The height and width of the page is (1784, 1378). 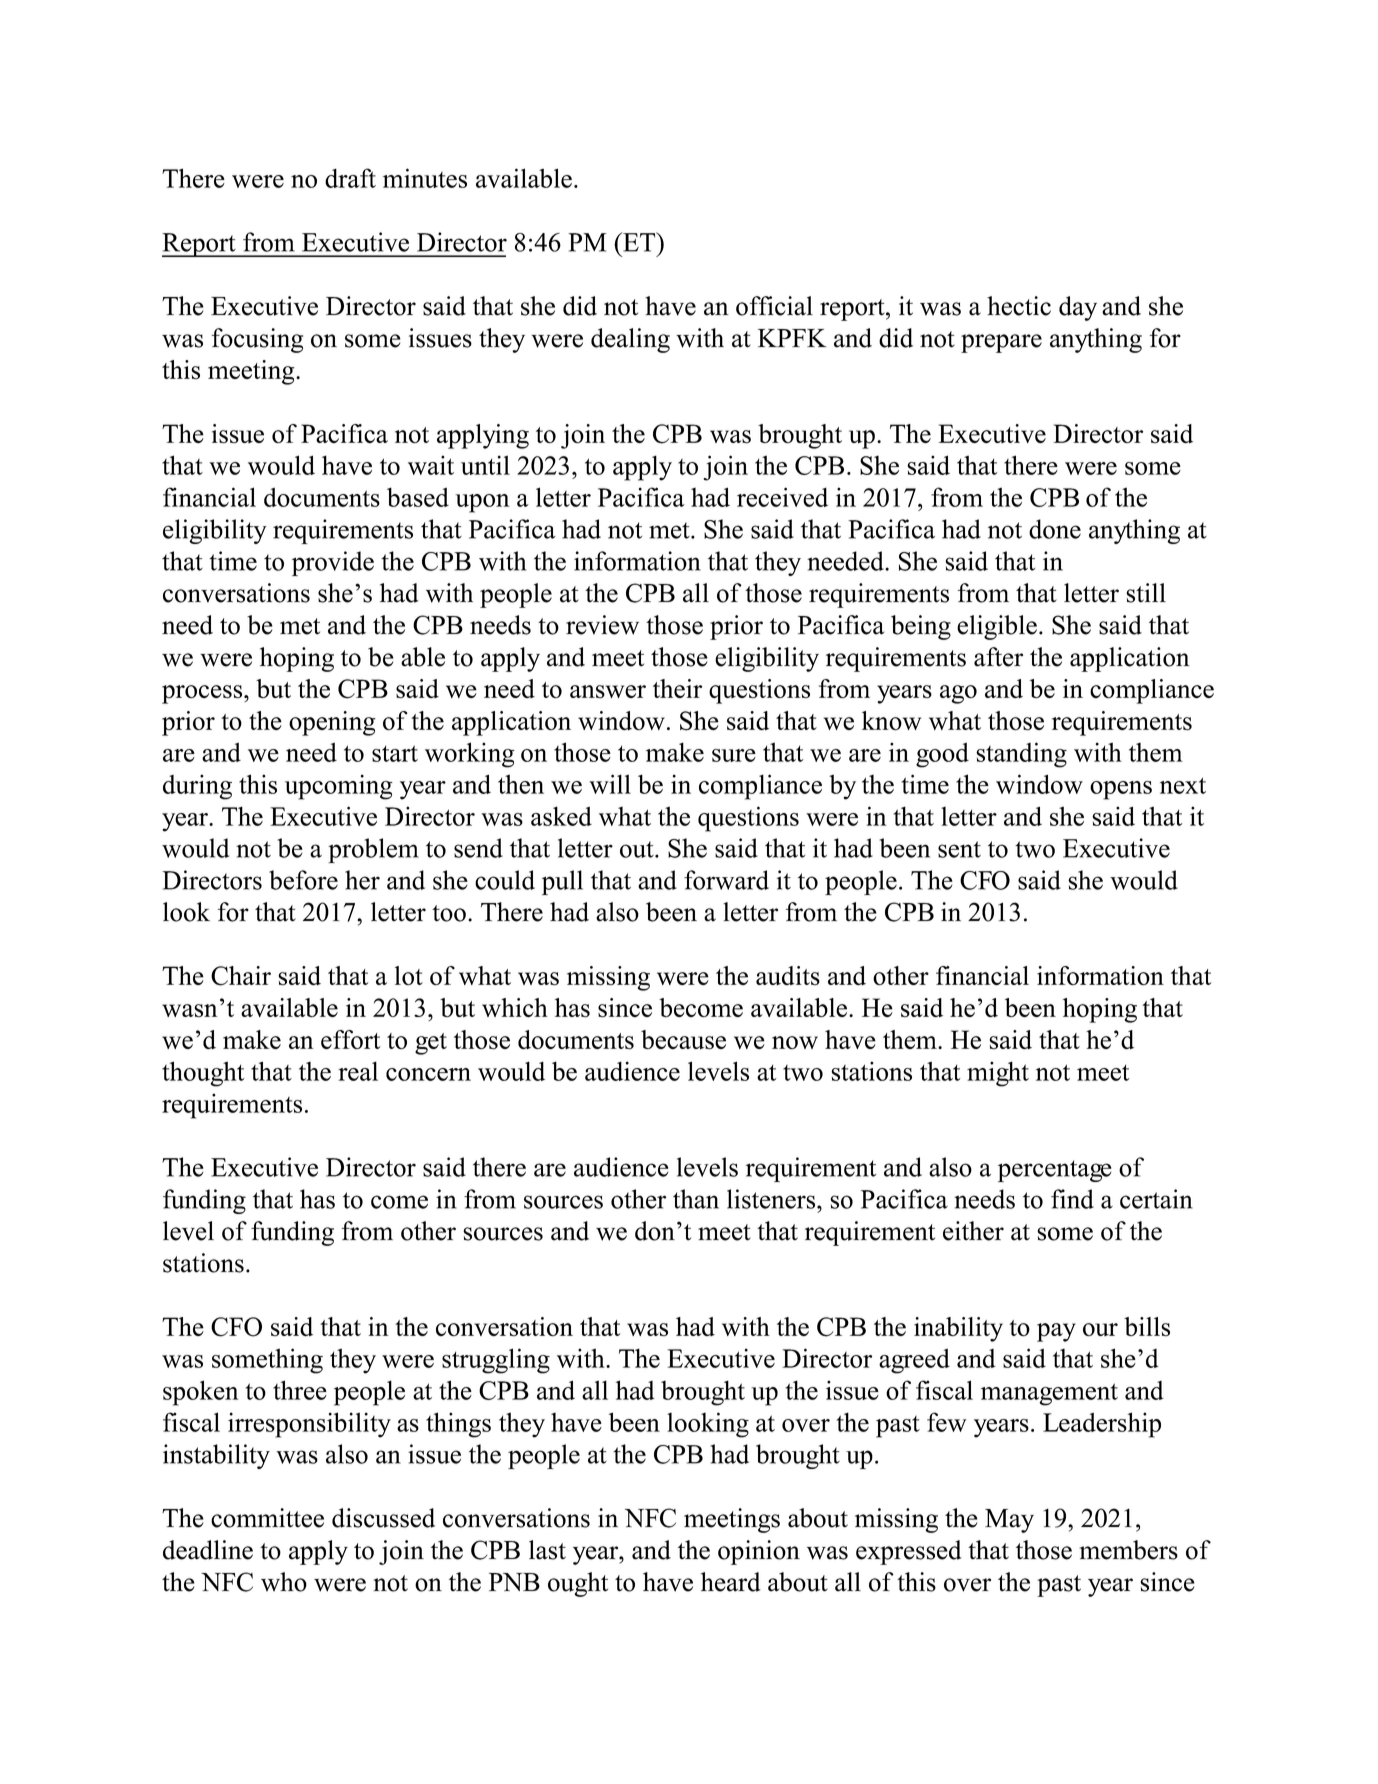 I want to click on committee, so click(x=267, y=1518).
